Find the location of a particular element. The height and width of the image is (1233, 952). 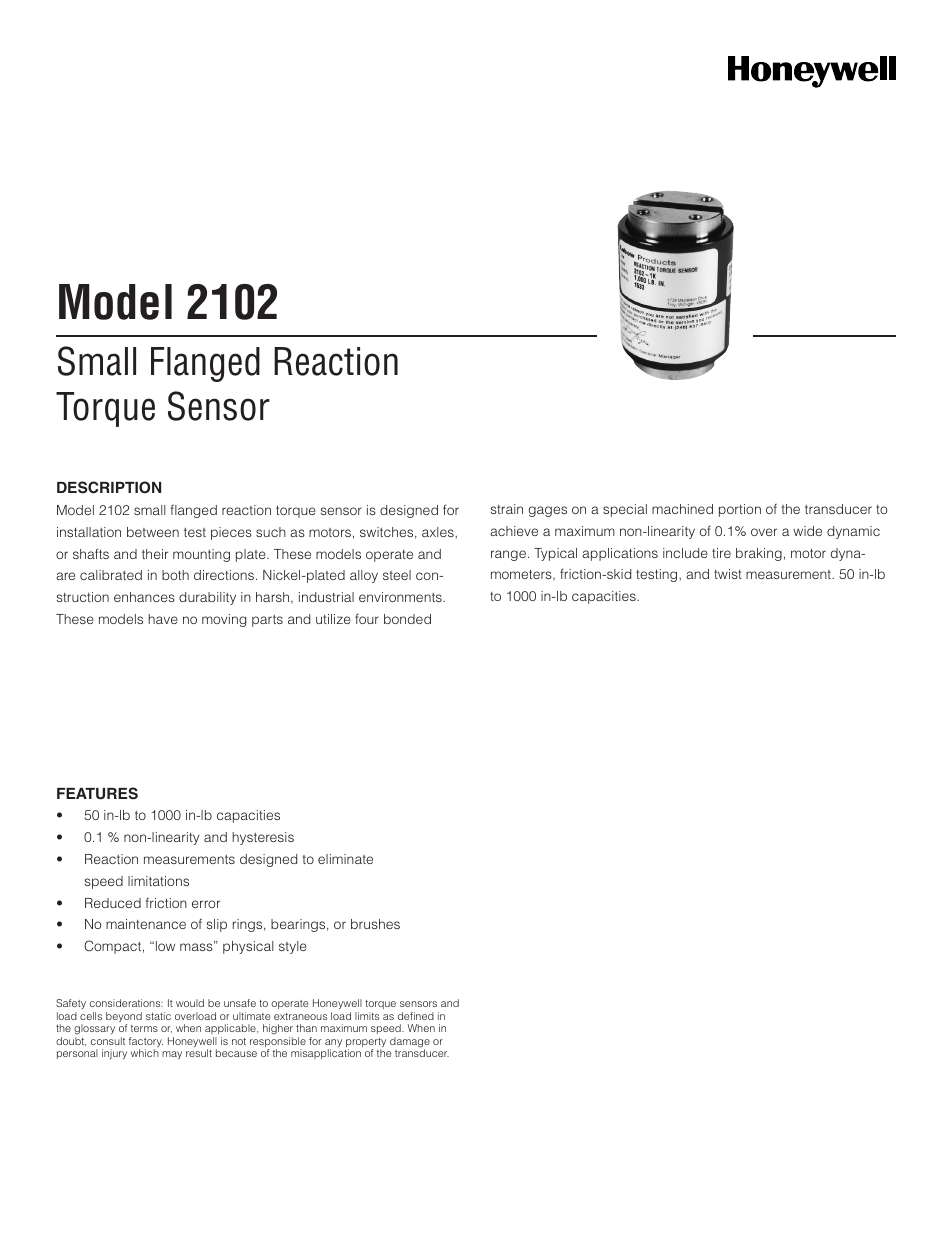

strain is located at coordinates (507, 509).
